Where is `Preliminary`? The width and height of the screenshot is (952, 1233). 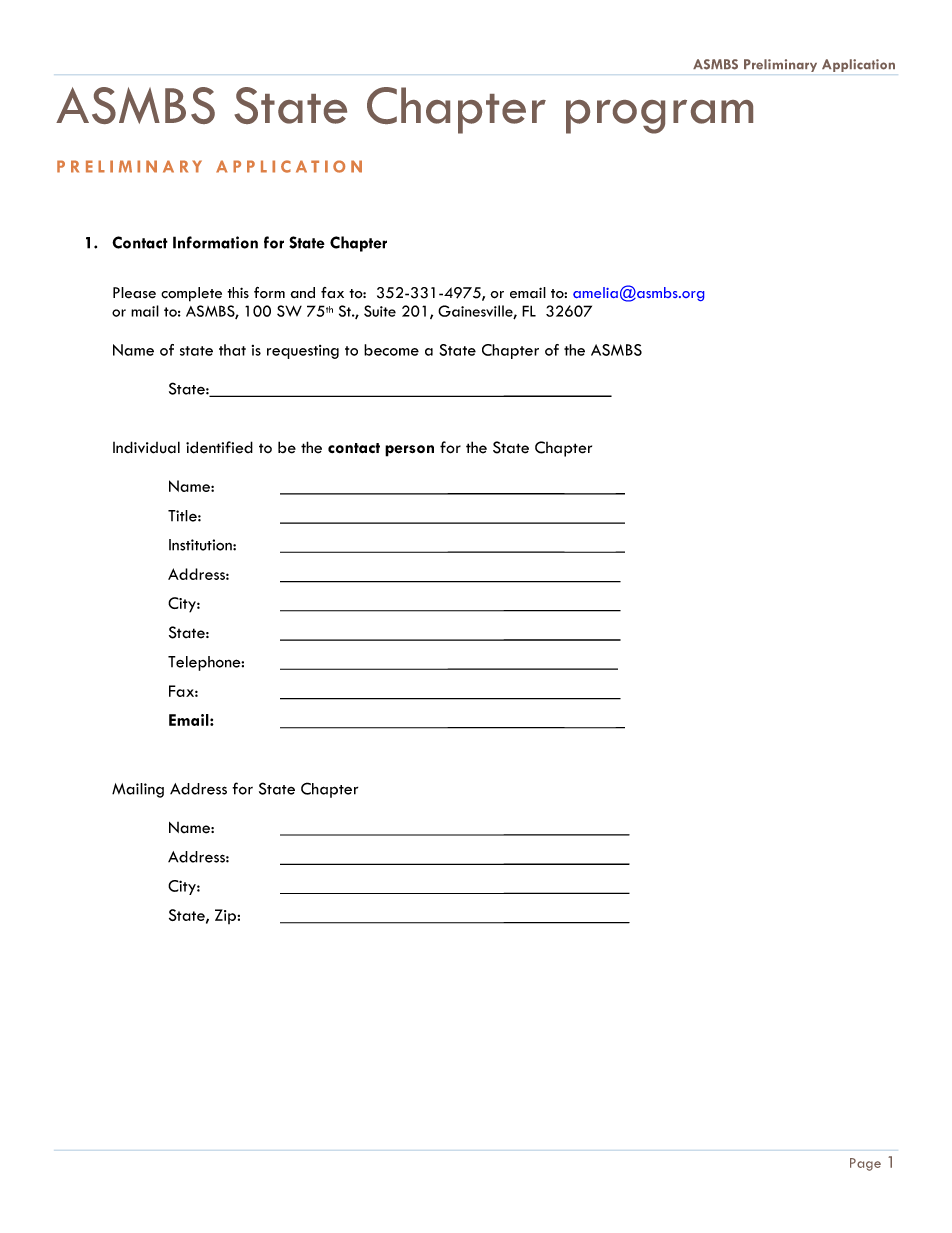 Preliminary is located at coordinates (780, 65).
